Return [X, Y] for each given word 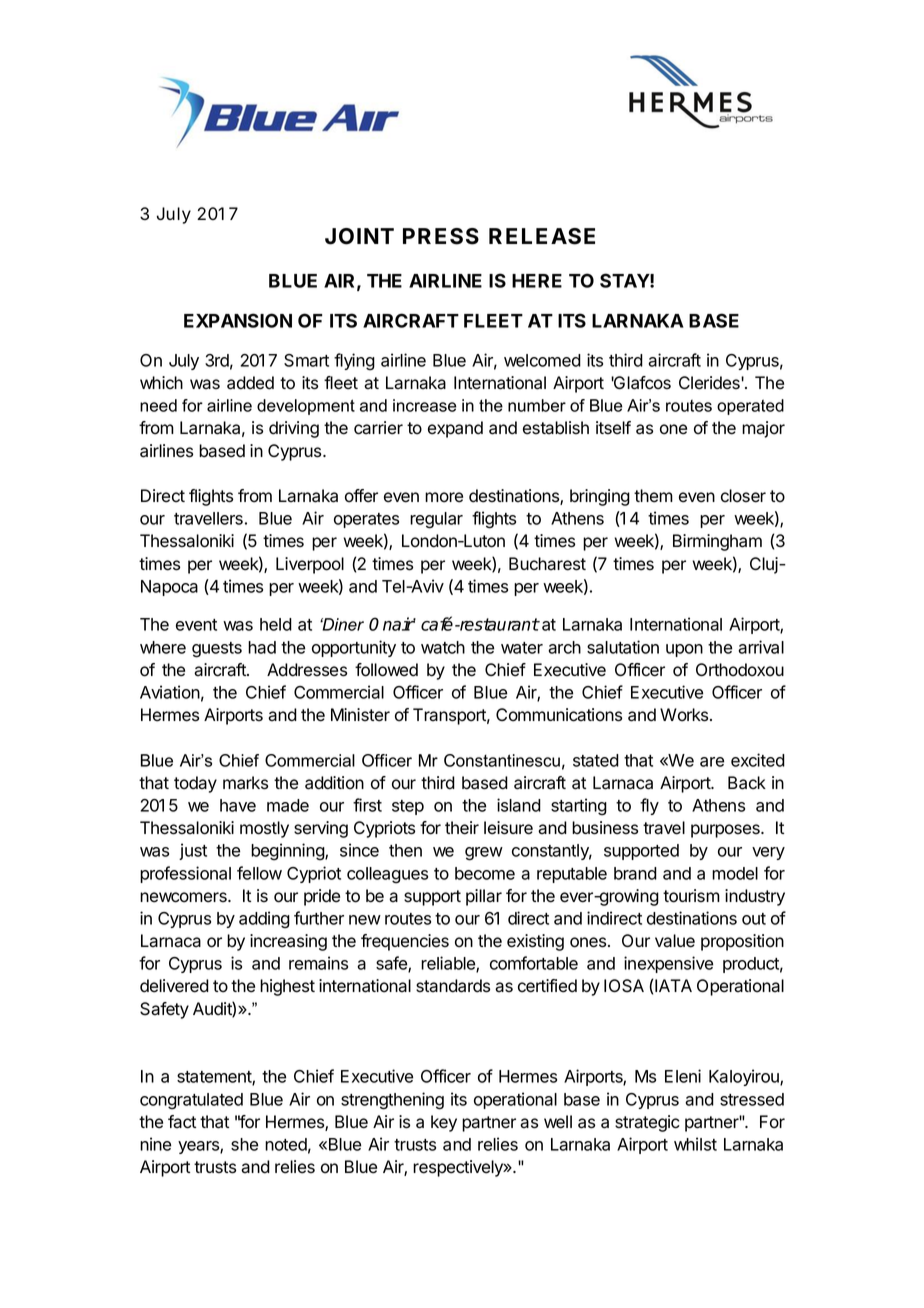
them [653, 496]
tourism [691, 896]
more [444, 497]
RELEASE [542, 236]
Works [685, 715]
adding [264, 920]
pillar [484, 897]
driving [294, 429]
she [244, 1144]
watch [443, 647]
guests [217, 650]
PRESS [441, 236]
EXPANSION [238, 320]
